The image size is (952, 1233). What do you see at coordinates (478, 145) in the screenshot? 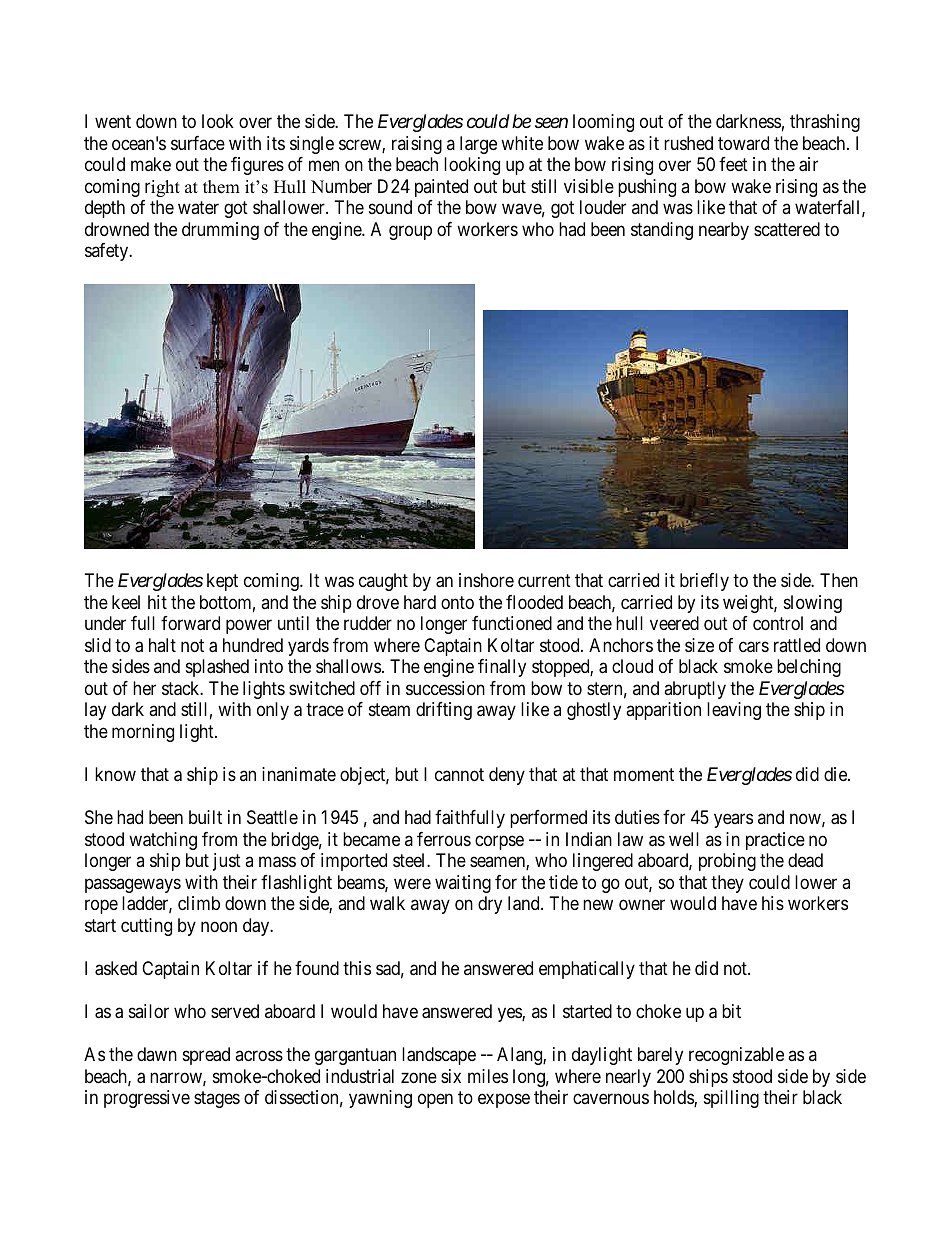
I see `large` at bounding box center [478, 145].
